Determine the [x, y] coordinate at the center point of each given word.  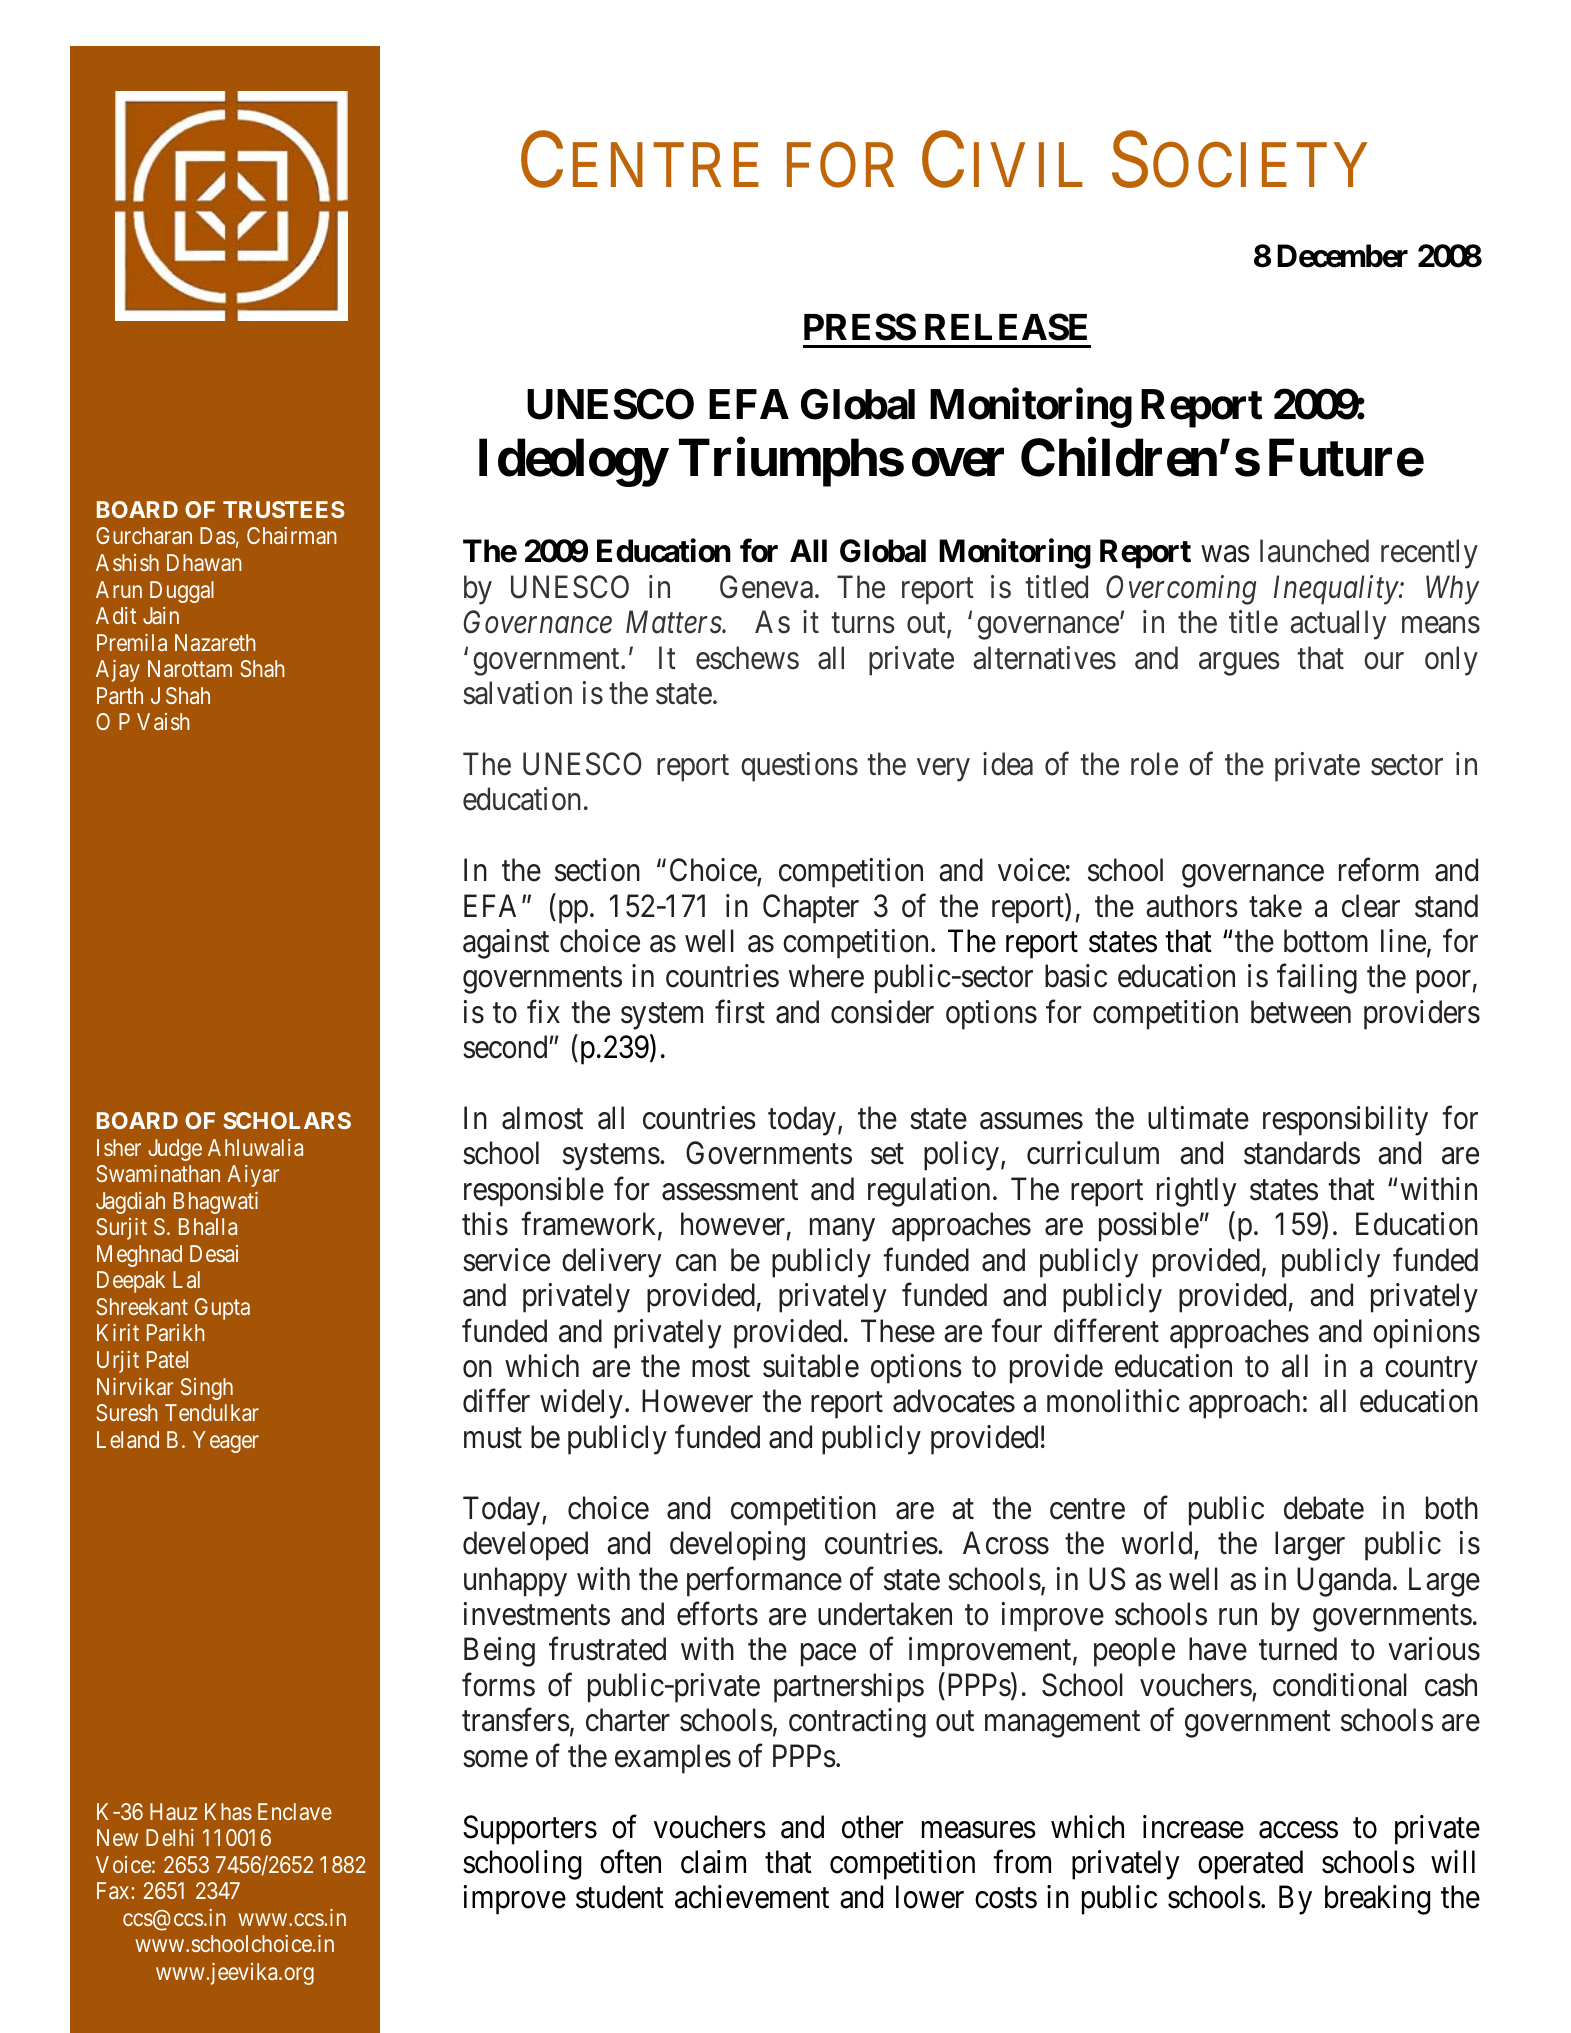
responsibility [1345, 1121]
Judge [175, 1150]
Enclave [295, 1811]
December [1342, 256]
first [740, 1012]
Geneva [766, 587]
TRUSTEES [284, 509]
